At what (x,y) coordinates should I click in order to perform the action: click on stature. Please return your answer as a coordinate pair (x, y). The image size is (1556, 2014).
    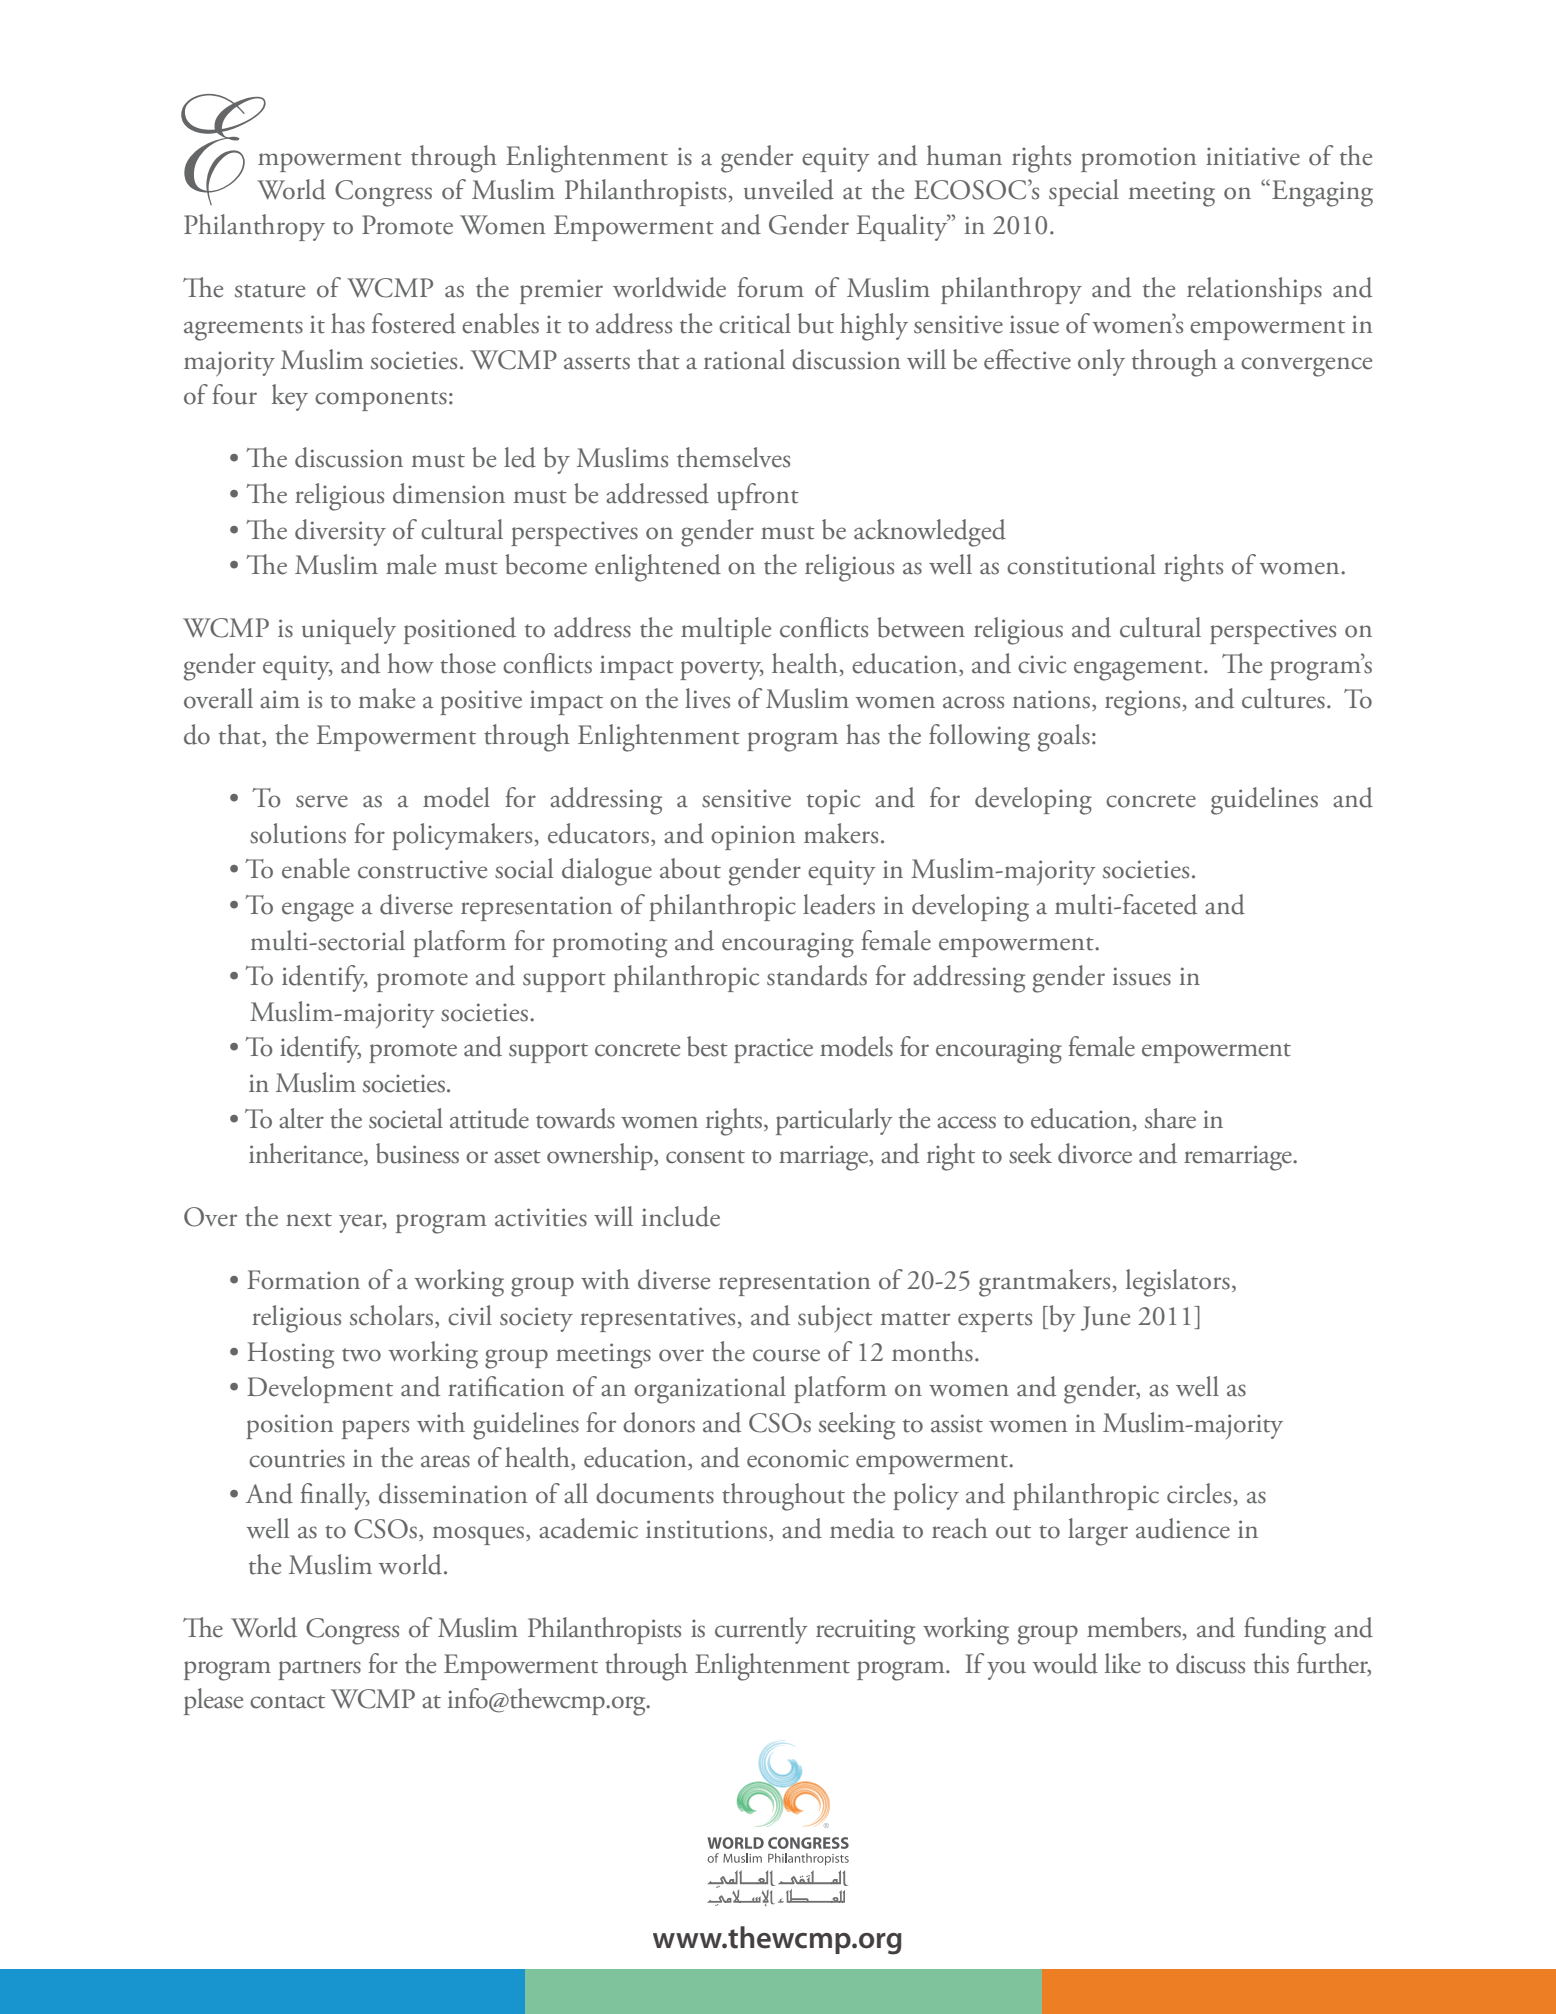
    Looking at the image, I should click on (270, 291).
